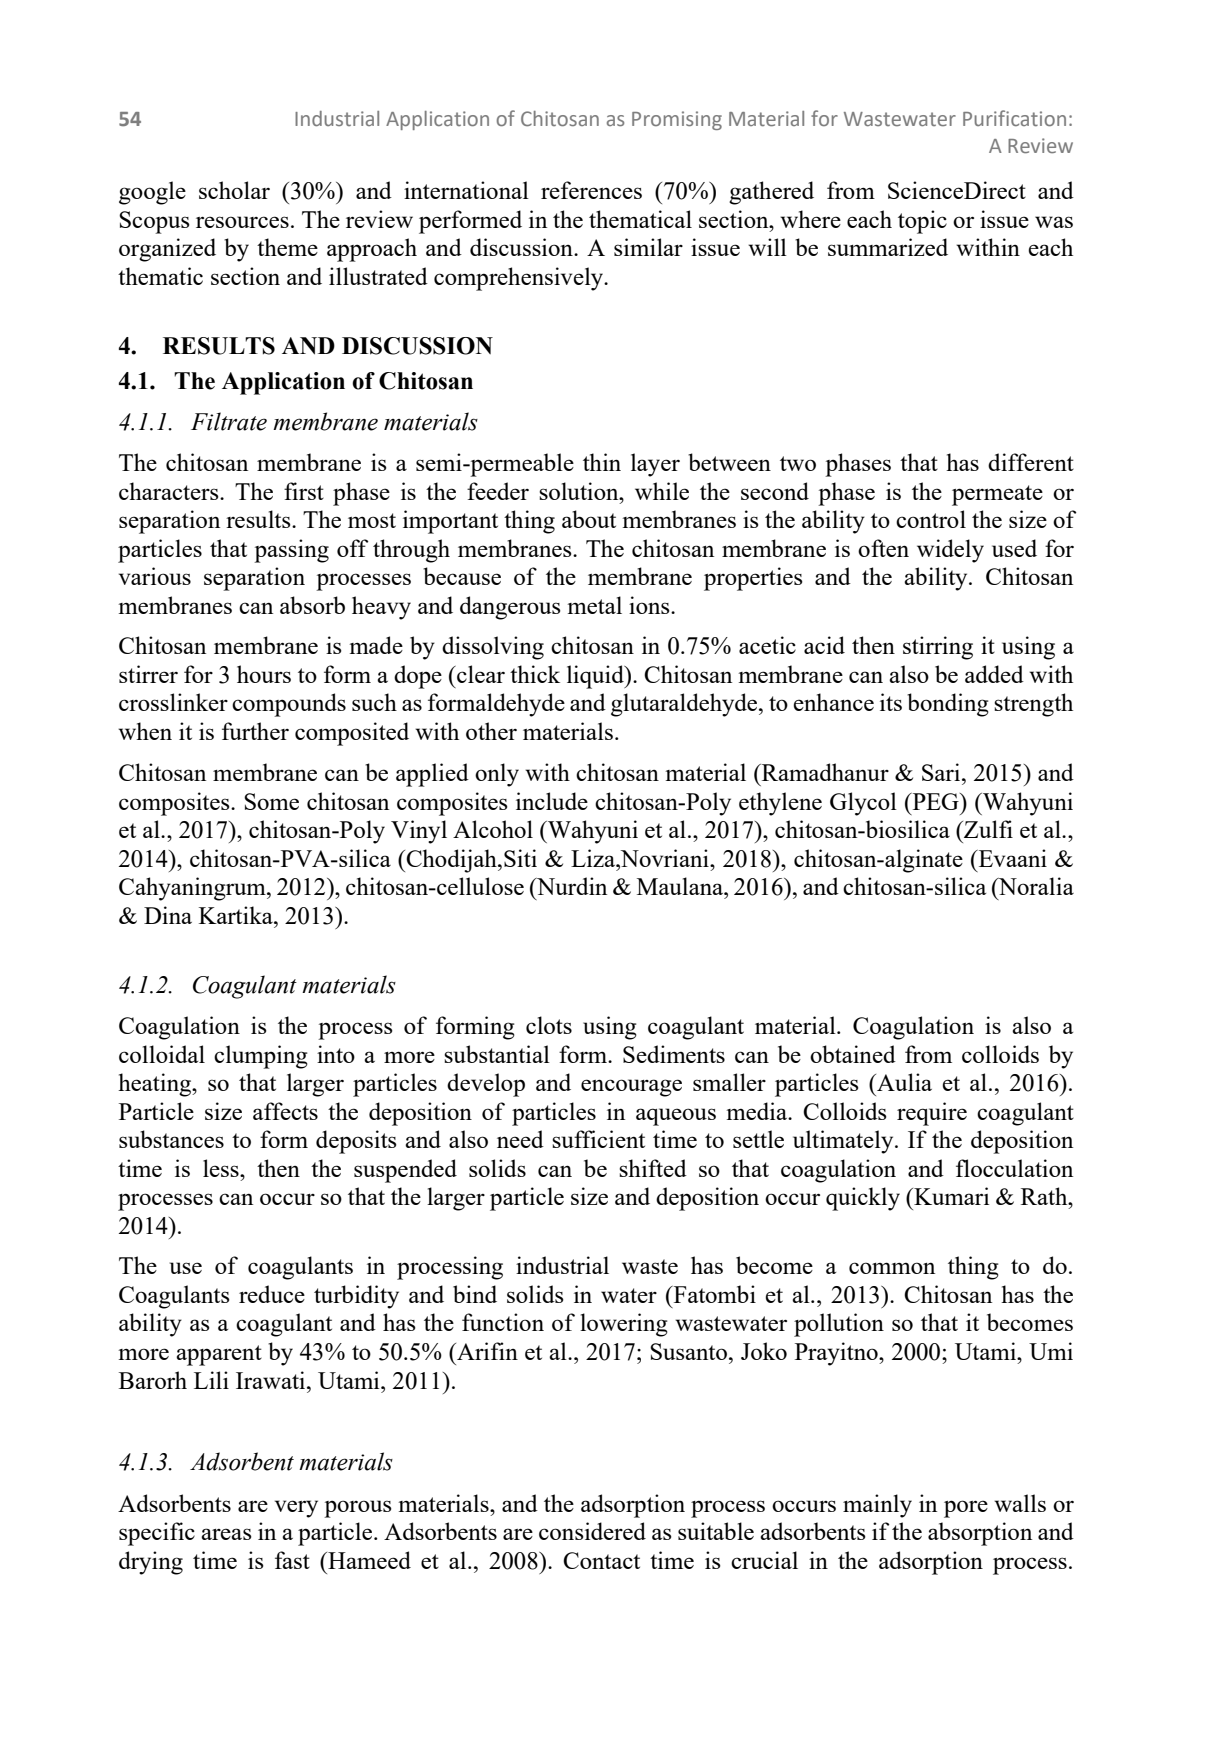 This page has height=1740, width=1230. Describe the element at coordinates (271, 801) in the page. I see `Some` at that location.
